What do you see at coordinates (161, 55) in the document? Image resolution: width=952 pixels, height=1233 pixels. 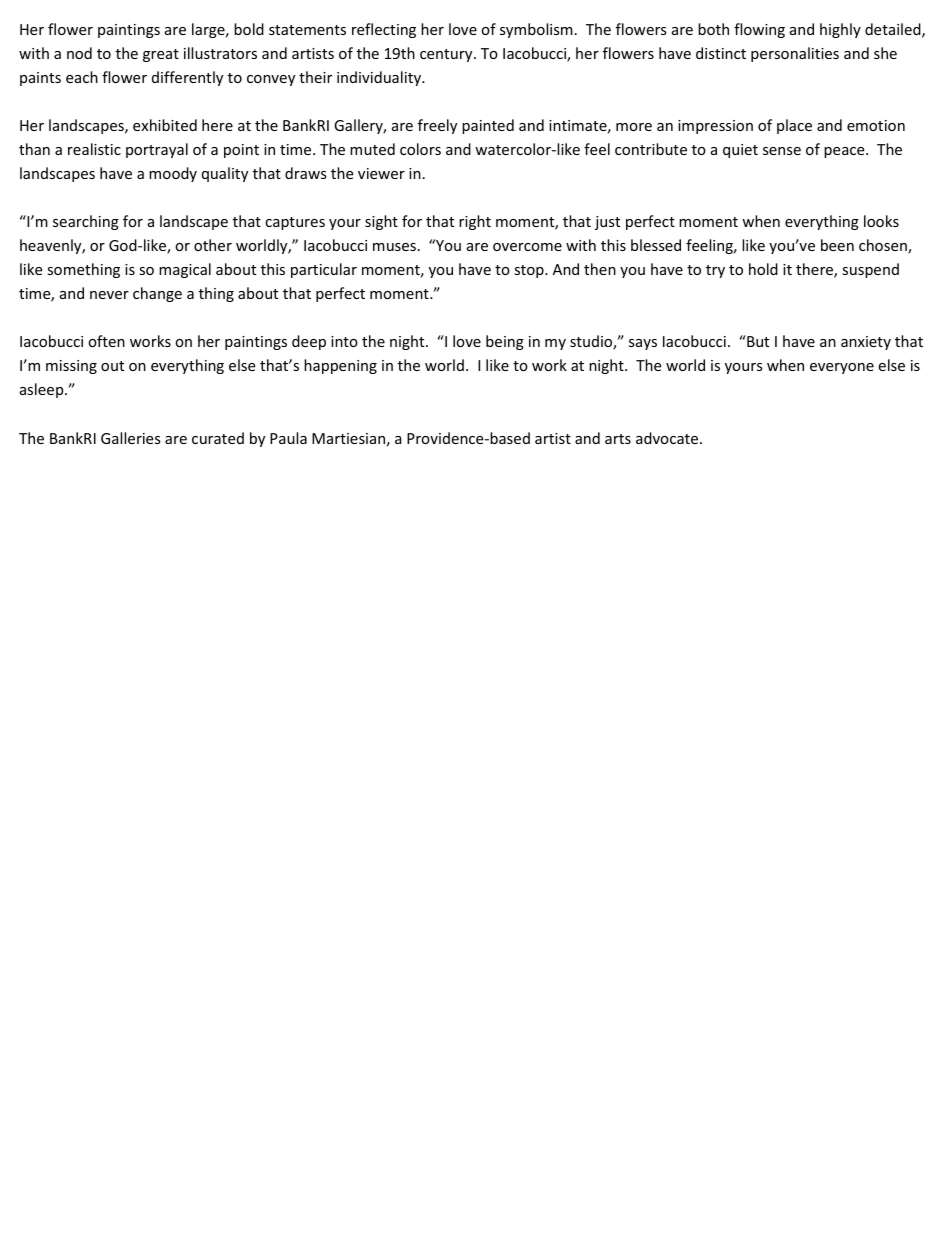 I see `great` at bounding box center [161, 55].
